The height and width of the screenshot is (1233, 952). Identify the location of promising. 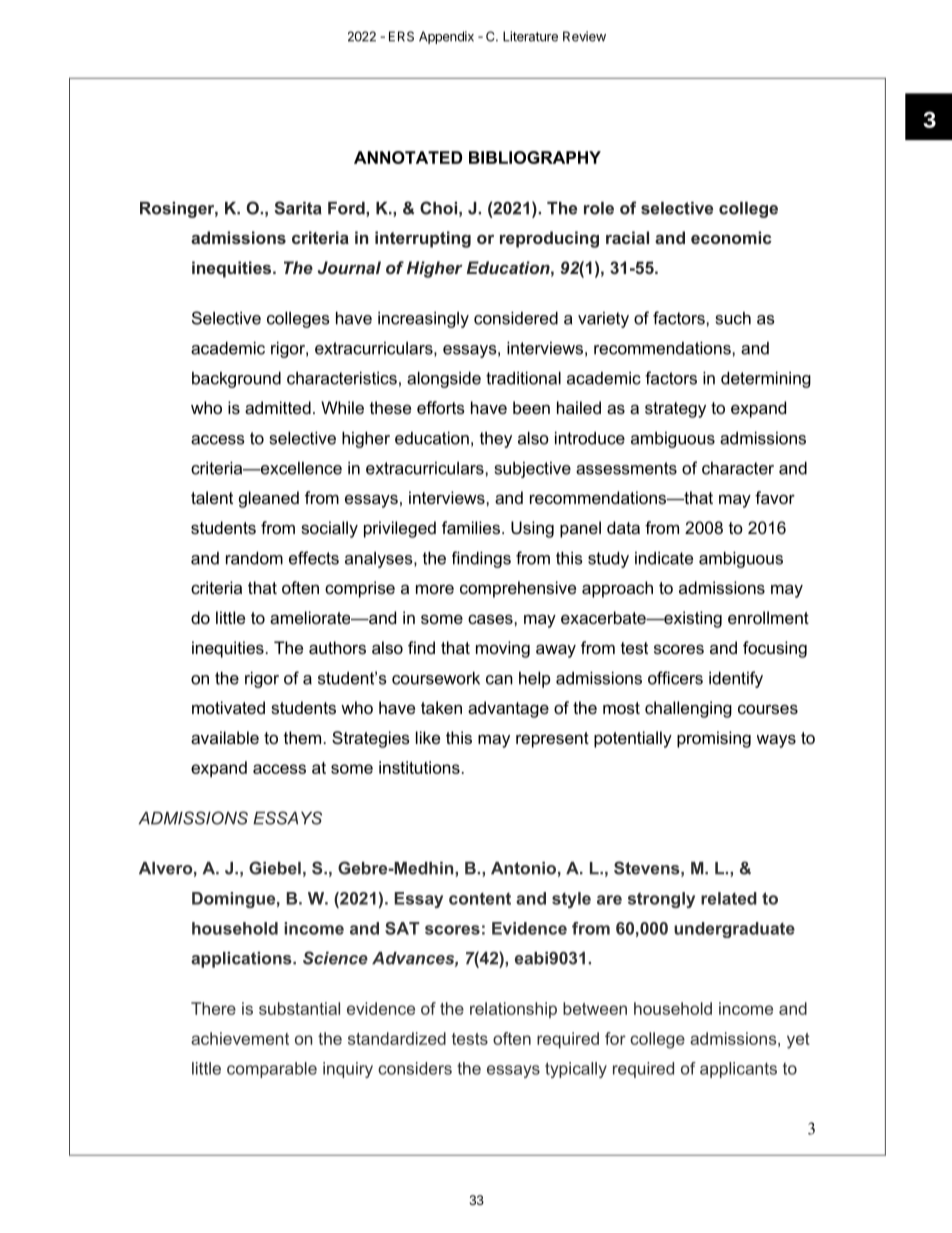
(714, 739).
